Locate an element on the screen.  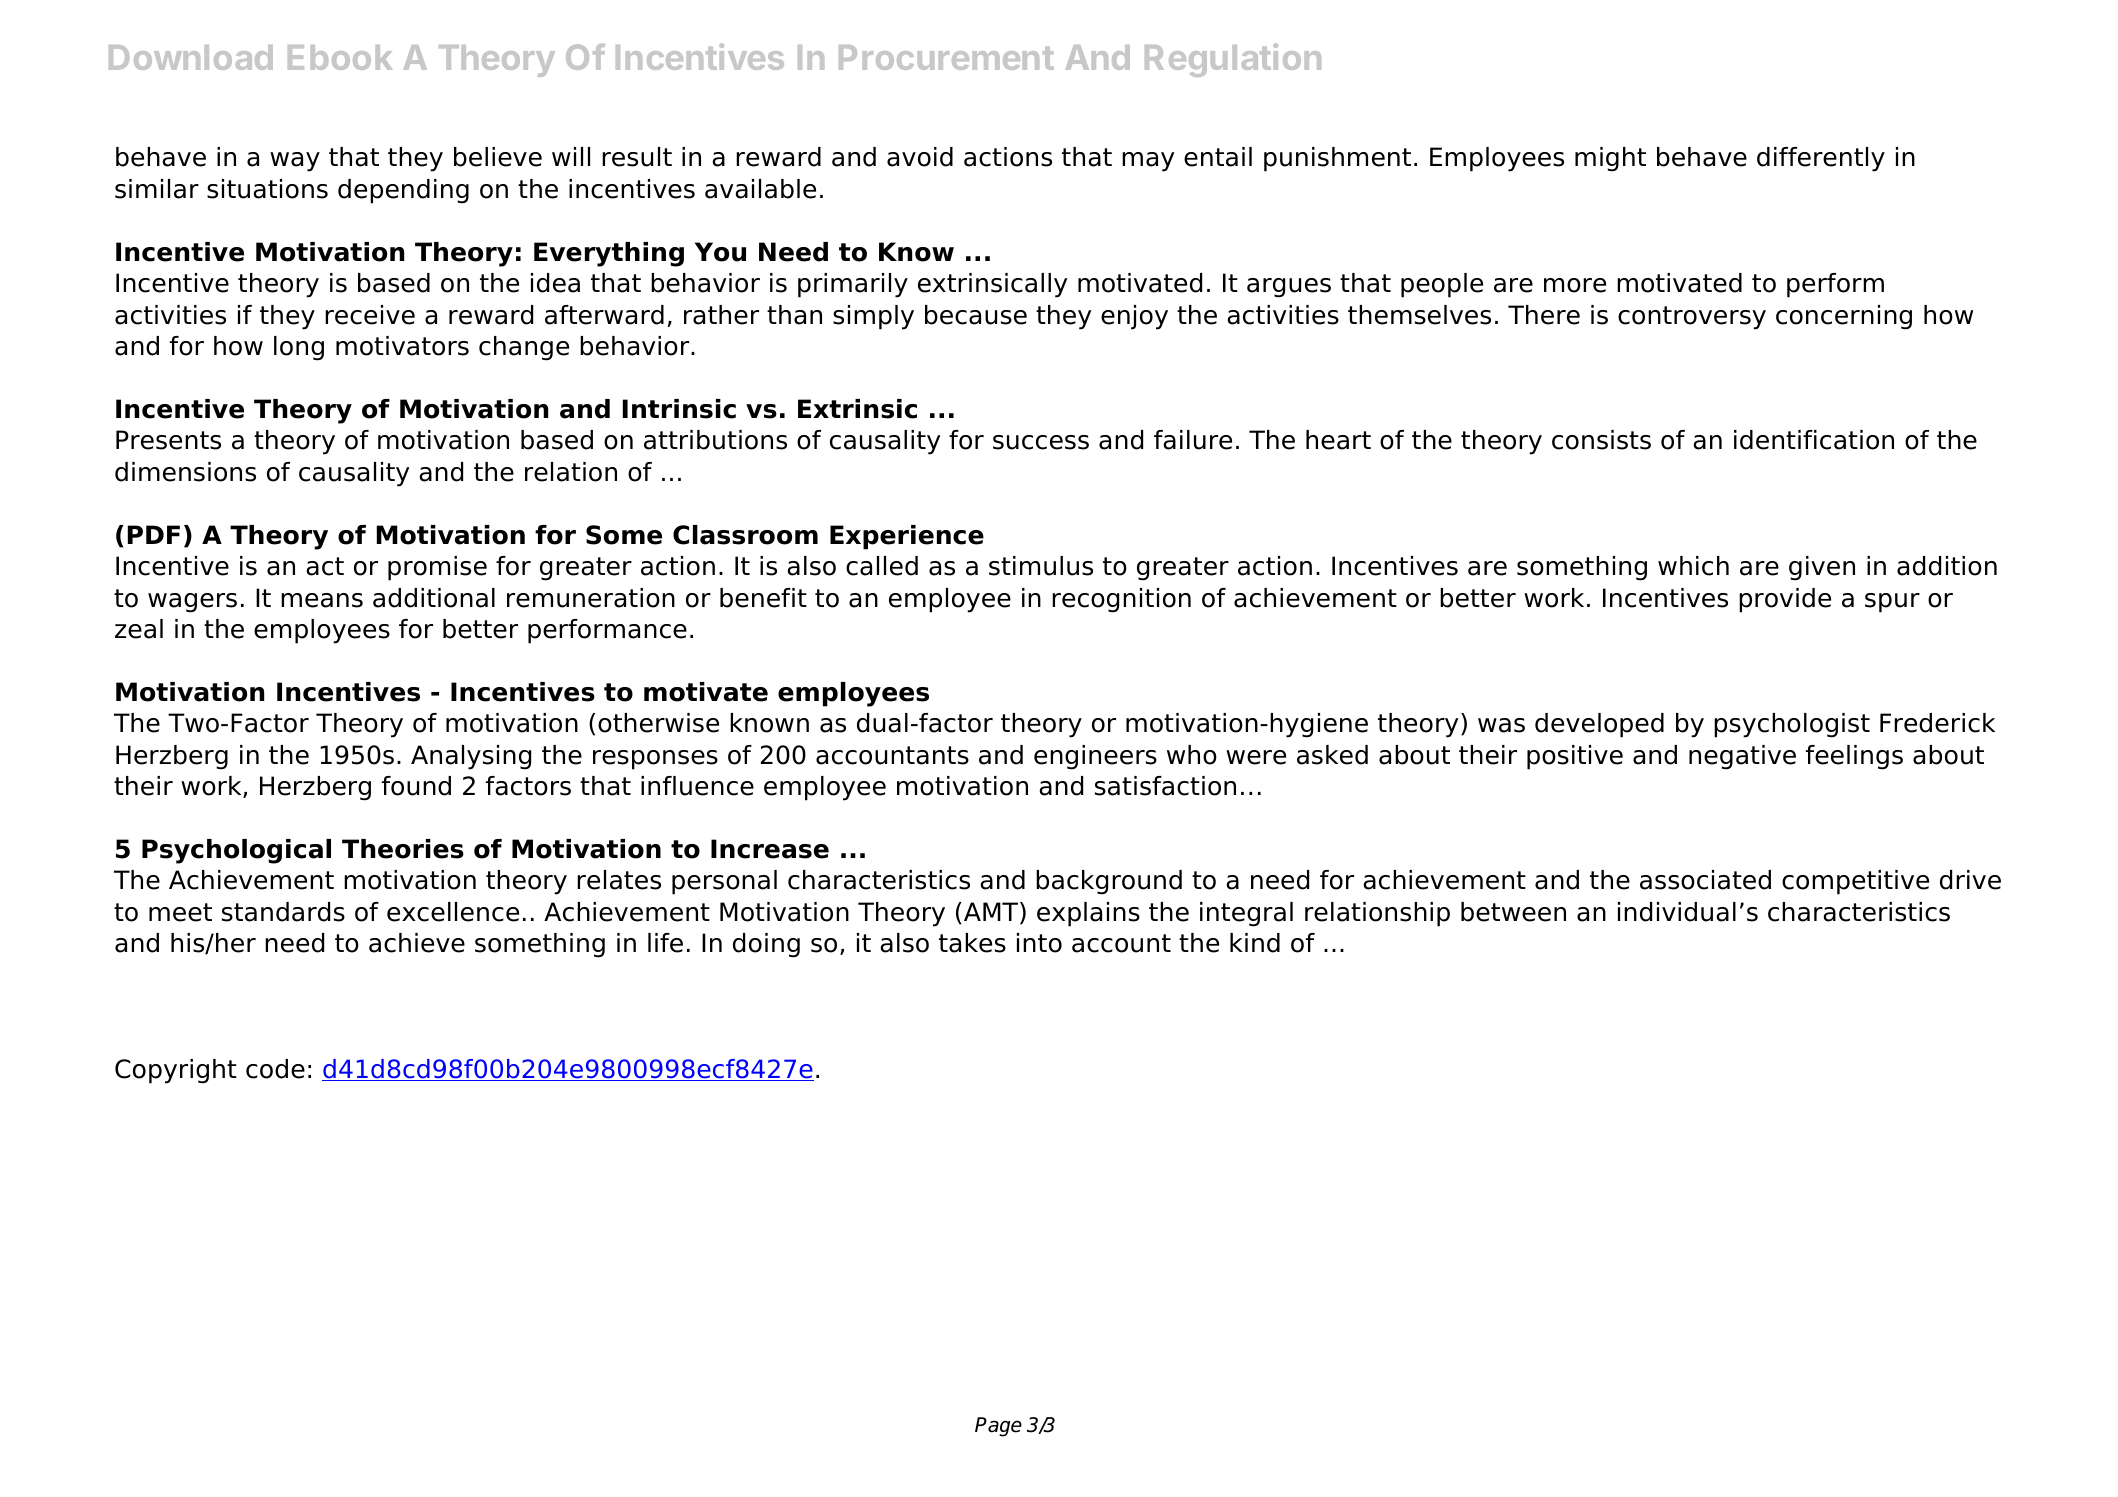
code is located at coordinates (275, 1069).
